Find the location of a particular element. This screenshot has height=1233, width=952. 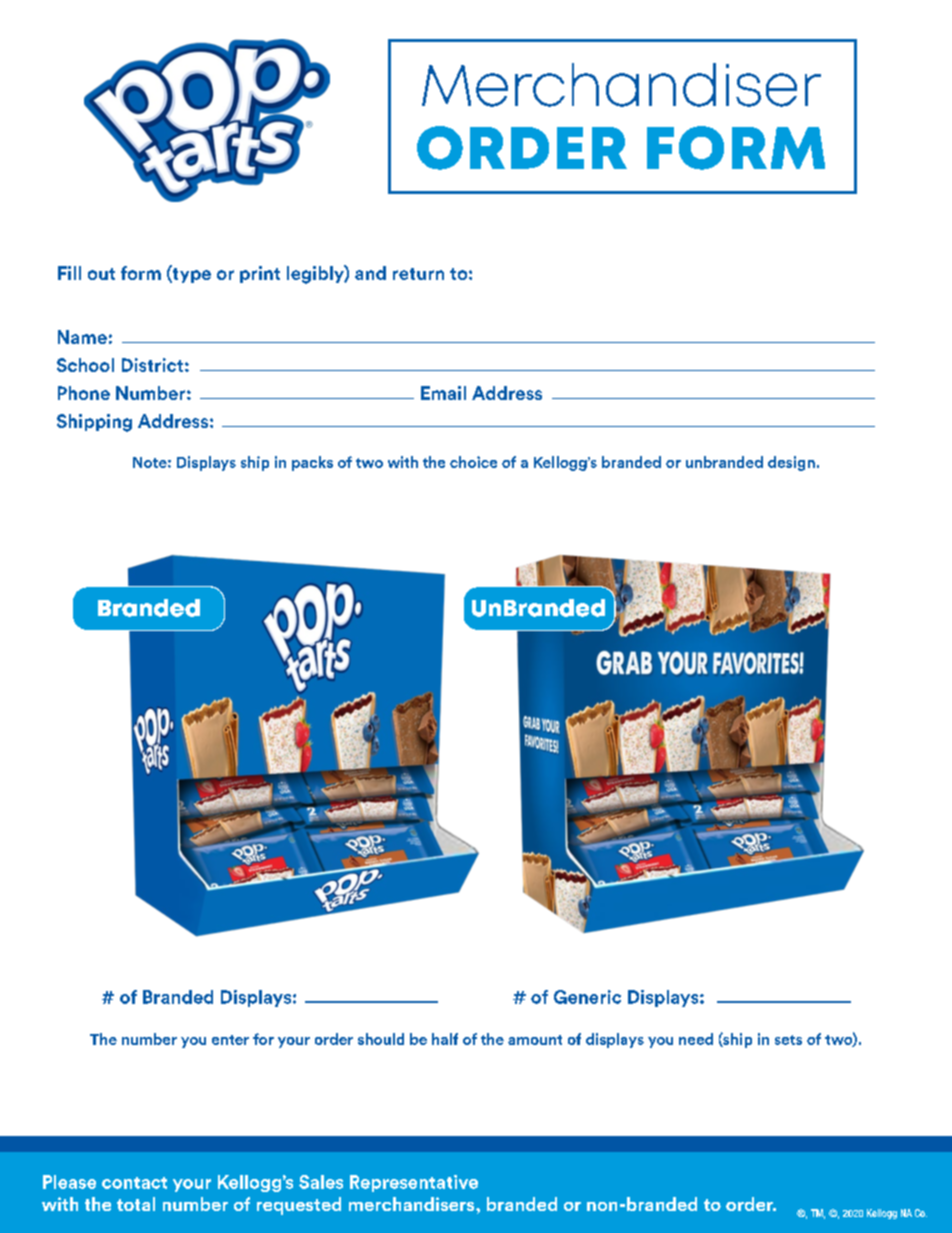

Generic is located at coordinates (587, 997).
